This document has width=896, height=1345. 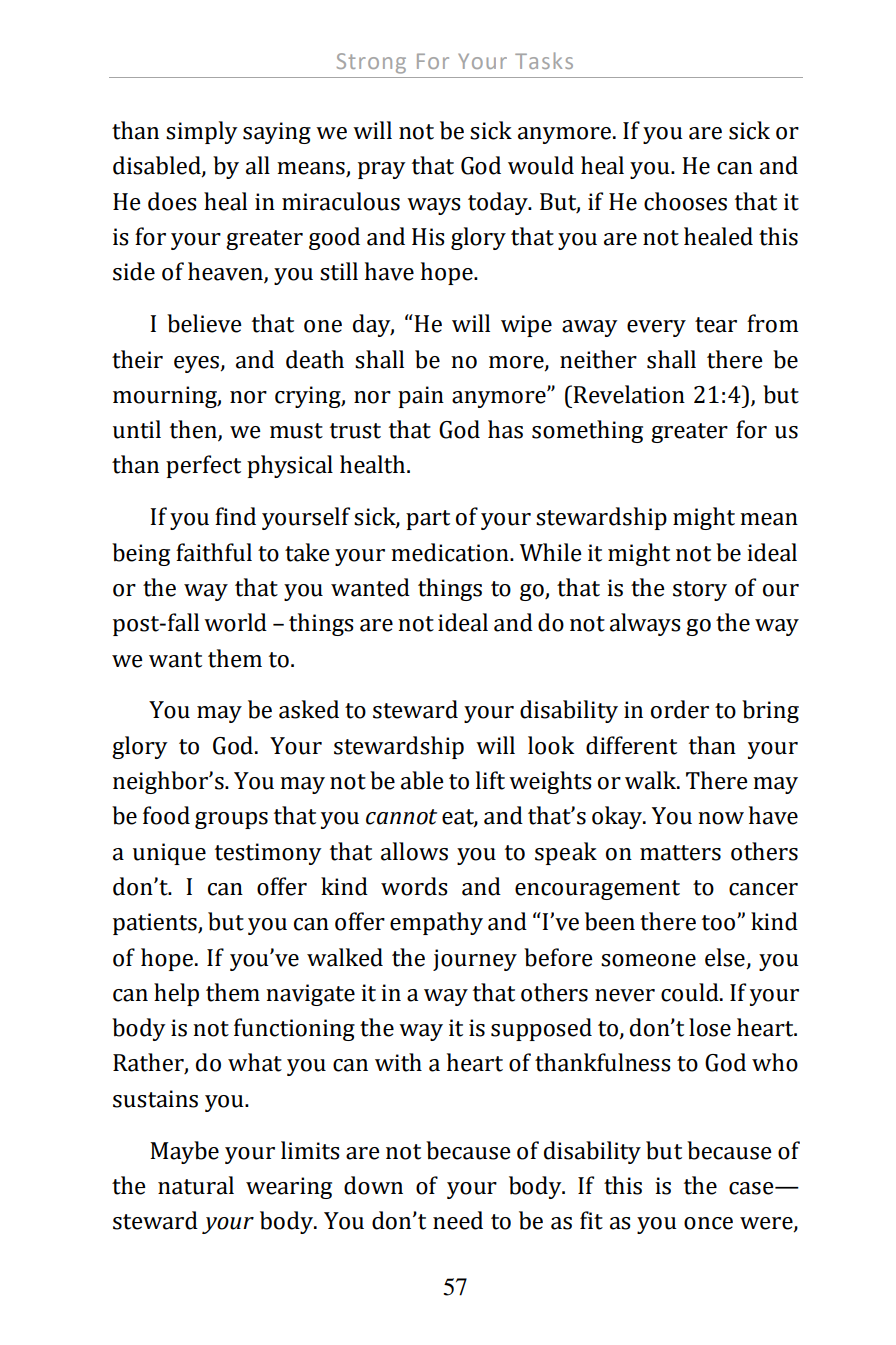 I want to click on simply, so click(x=202, y=132).
